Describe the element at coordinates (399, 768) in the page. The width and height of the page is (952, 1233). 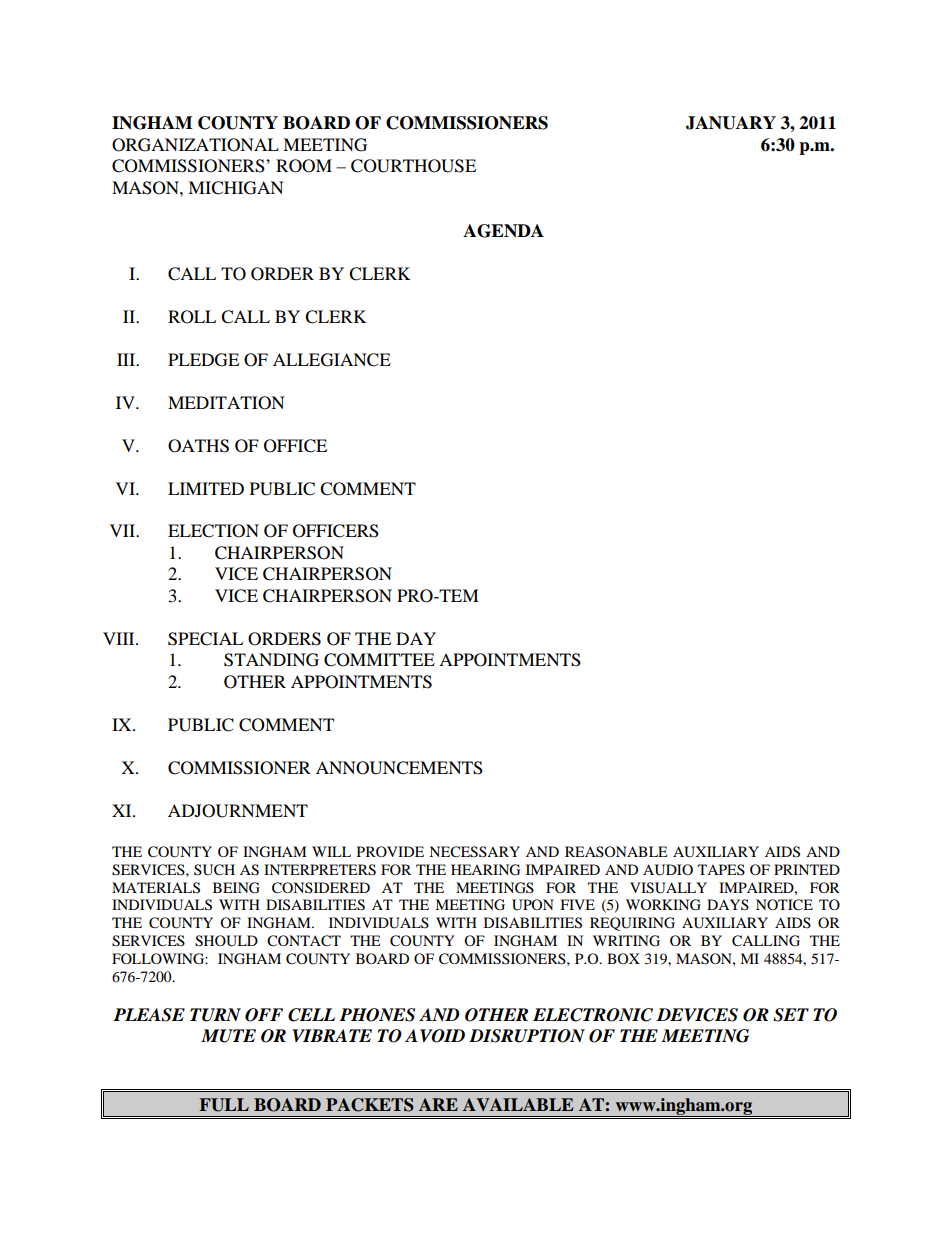
I see `ANNOUNCEMENTS` at that location.
